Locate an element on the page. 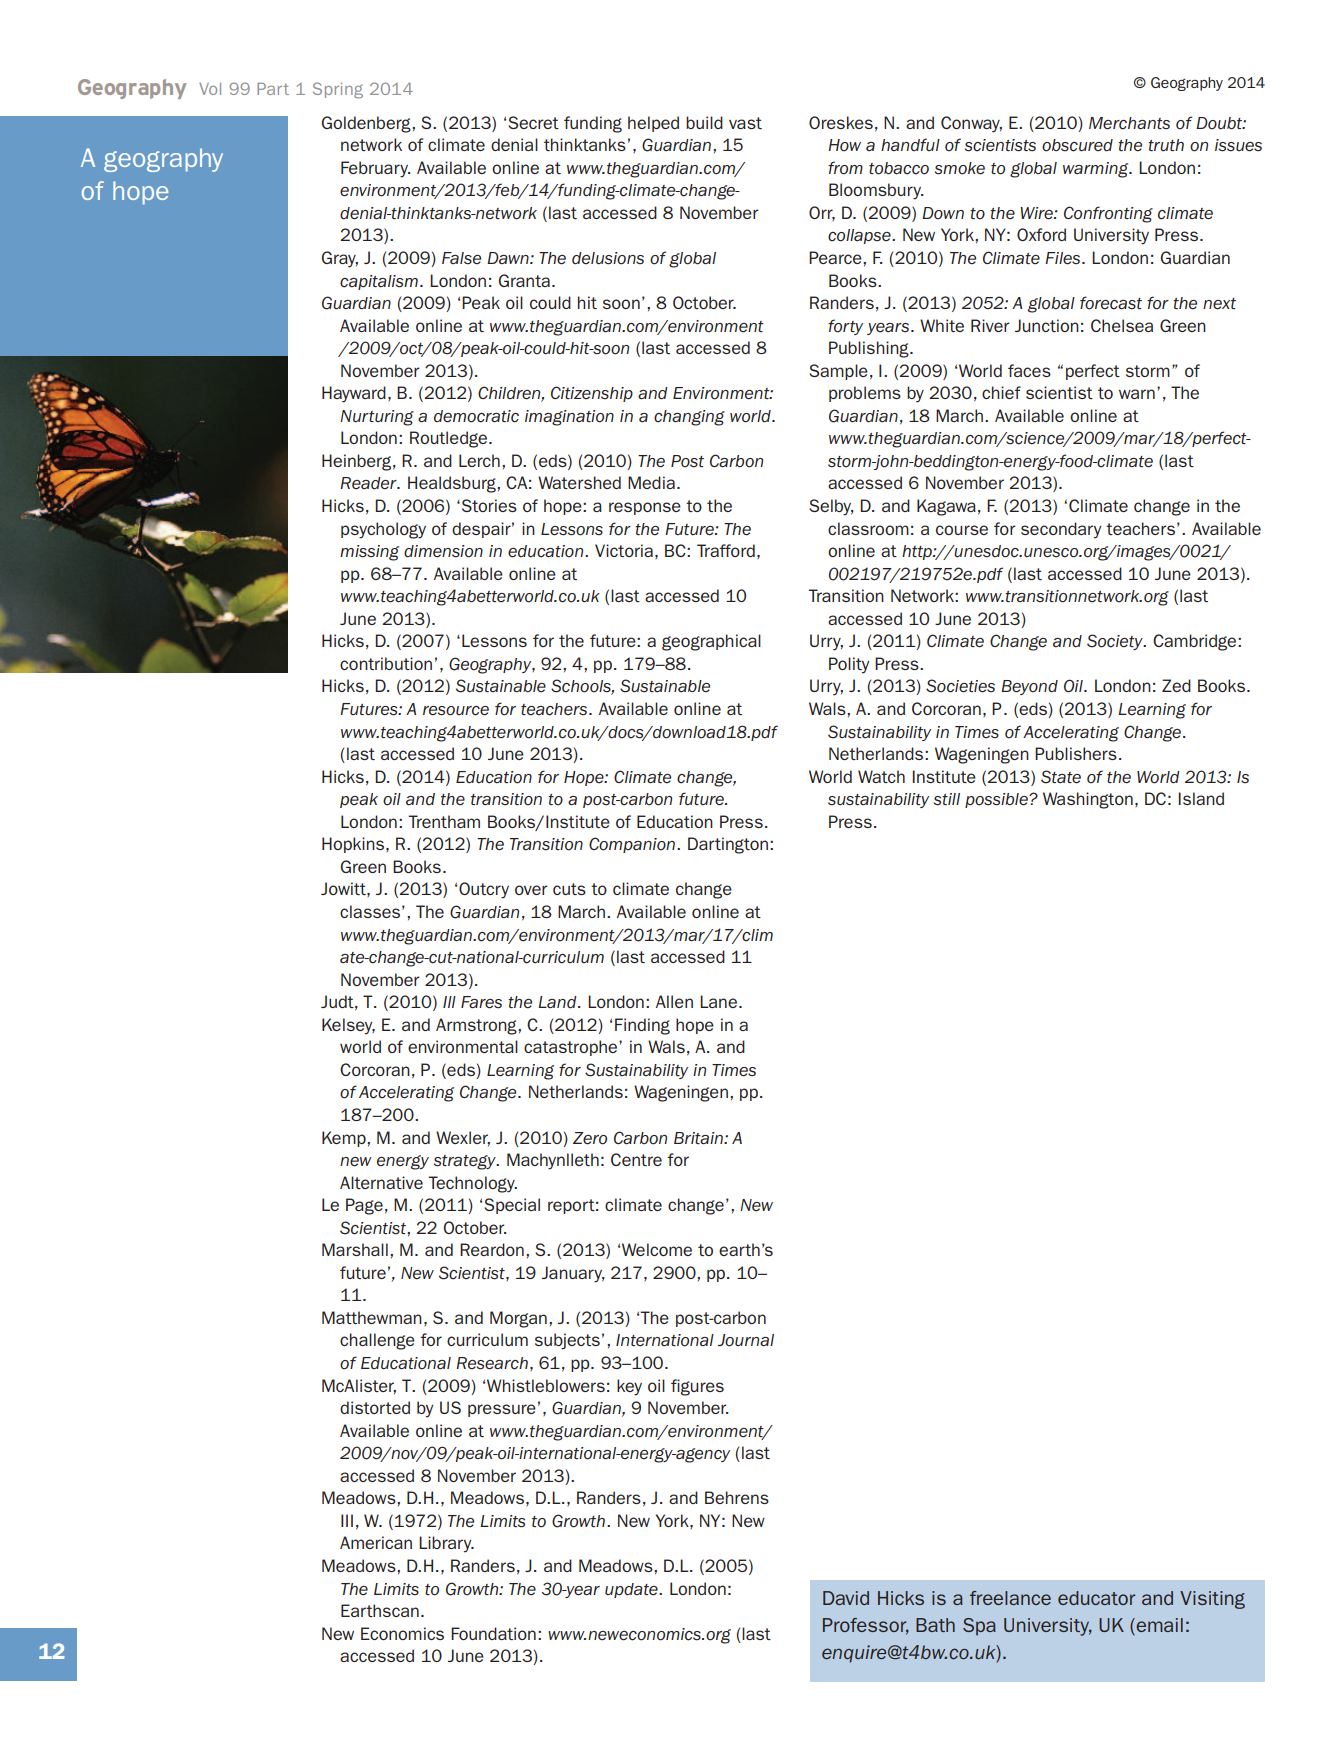  Washington is located at coordinates (1088, 800).
